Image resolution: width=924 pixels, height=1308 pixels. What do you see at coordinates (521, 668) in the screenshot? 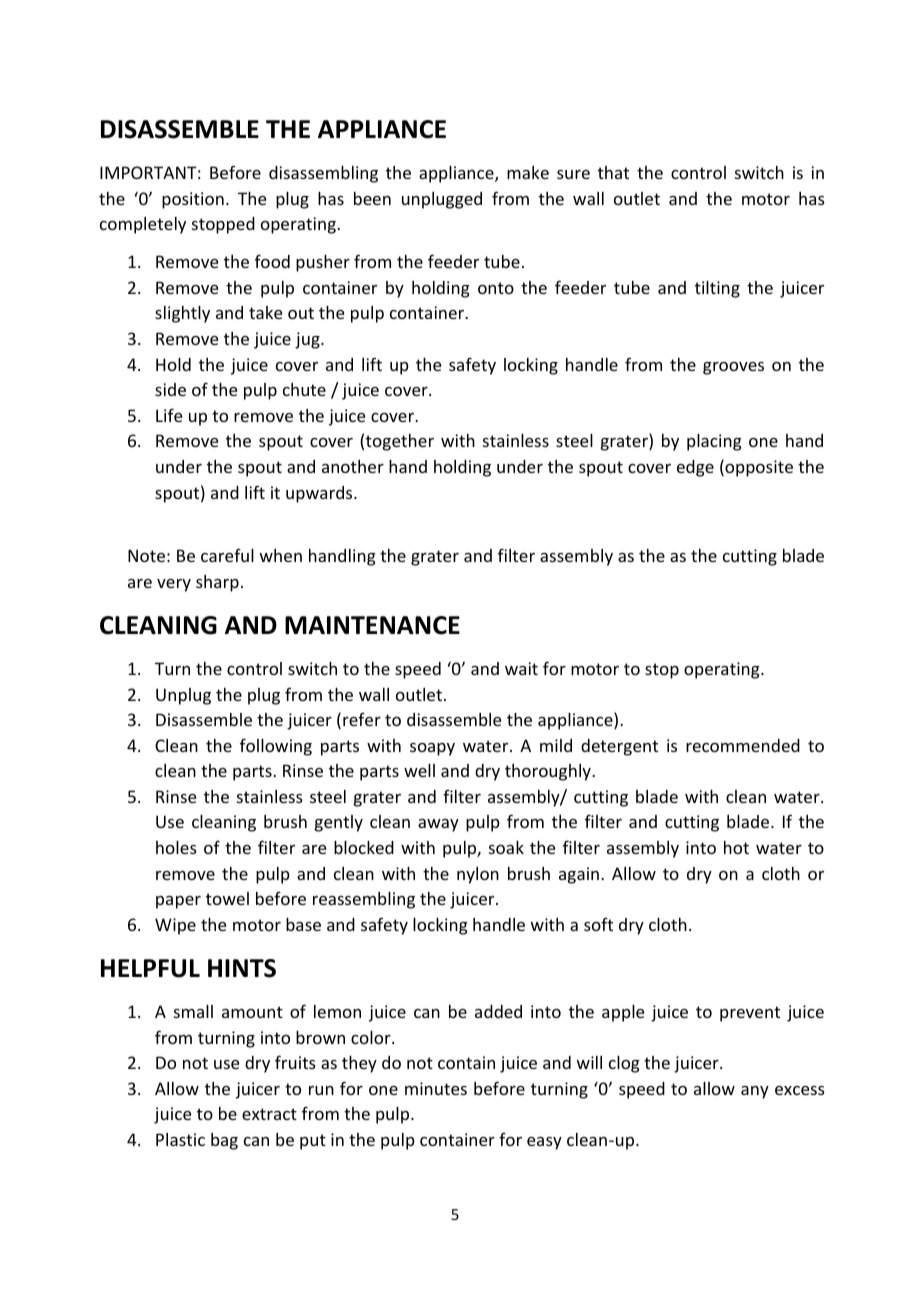
I see `wait` at bounding box center [521, 668].
